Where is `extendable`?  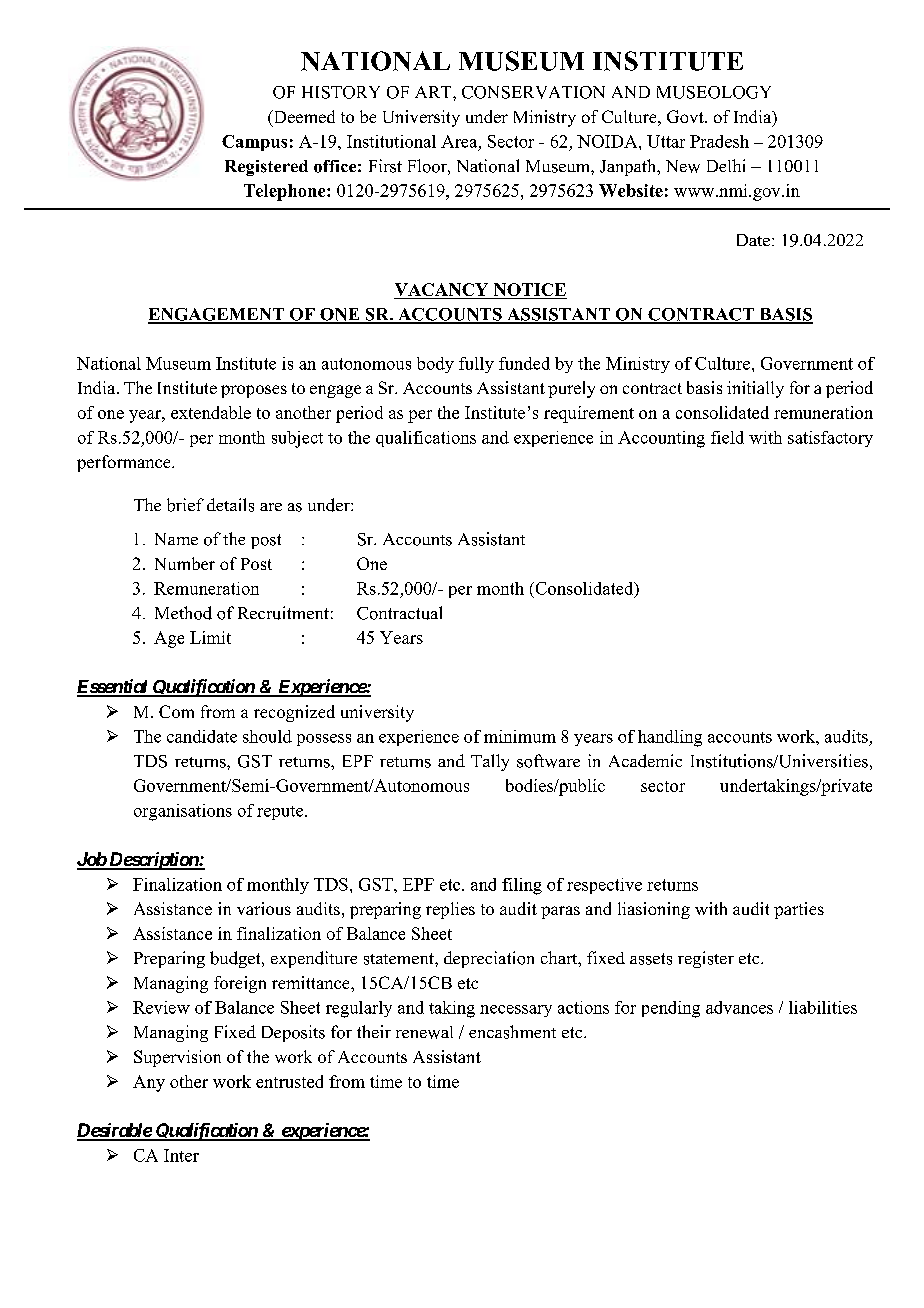 extendable is located at coordinates (211, 412).
